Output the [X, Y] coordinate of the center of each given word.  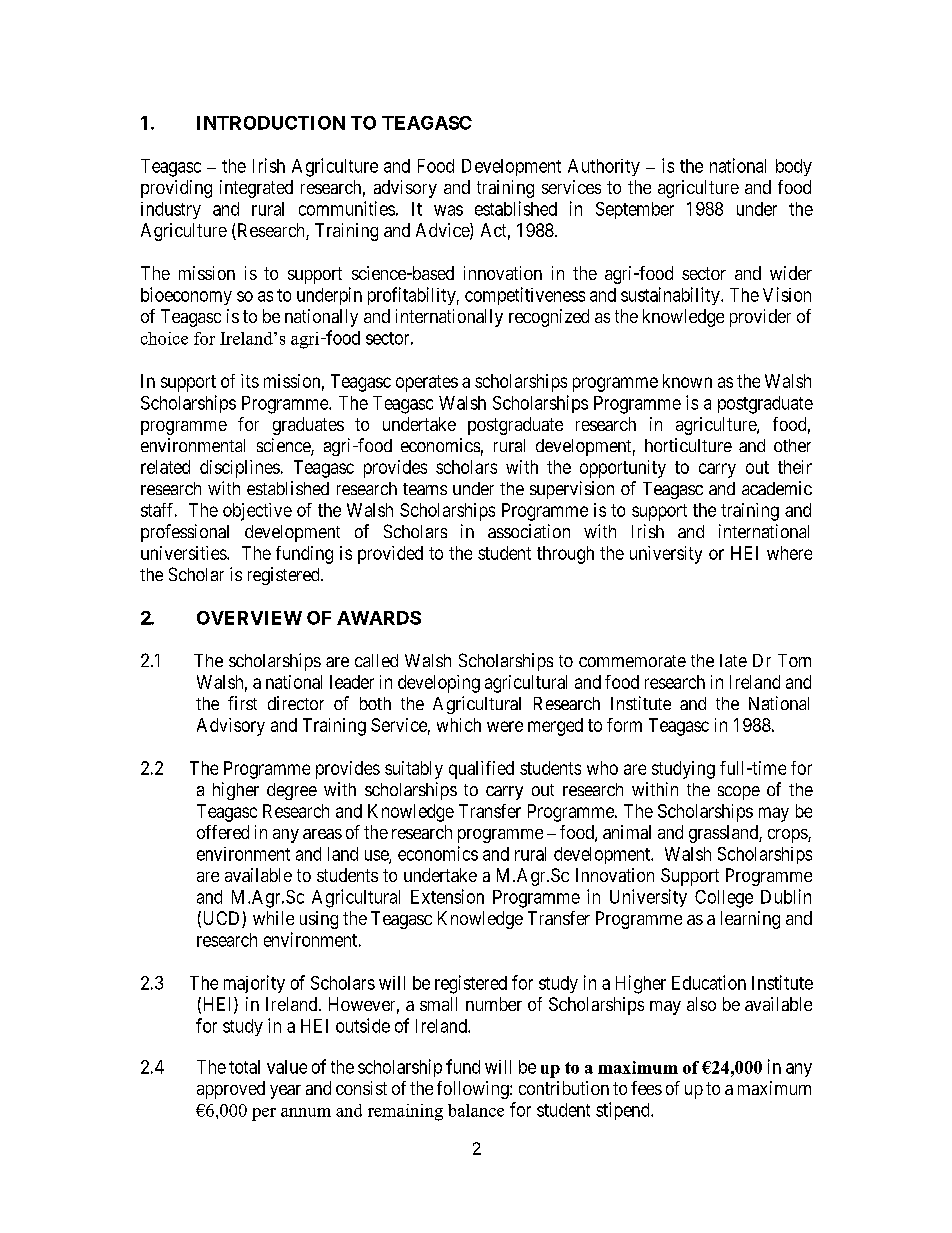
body [794, 167]
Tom [794, 660]
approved [231, 1090]
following [474, 1090]
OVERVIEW [249, 618]
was [448, 210]
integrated [256, 189]
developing [439, 684]
